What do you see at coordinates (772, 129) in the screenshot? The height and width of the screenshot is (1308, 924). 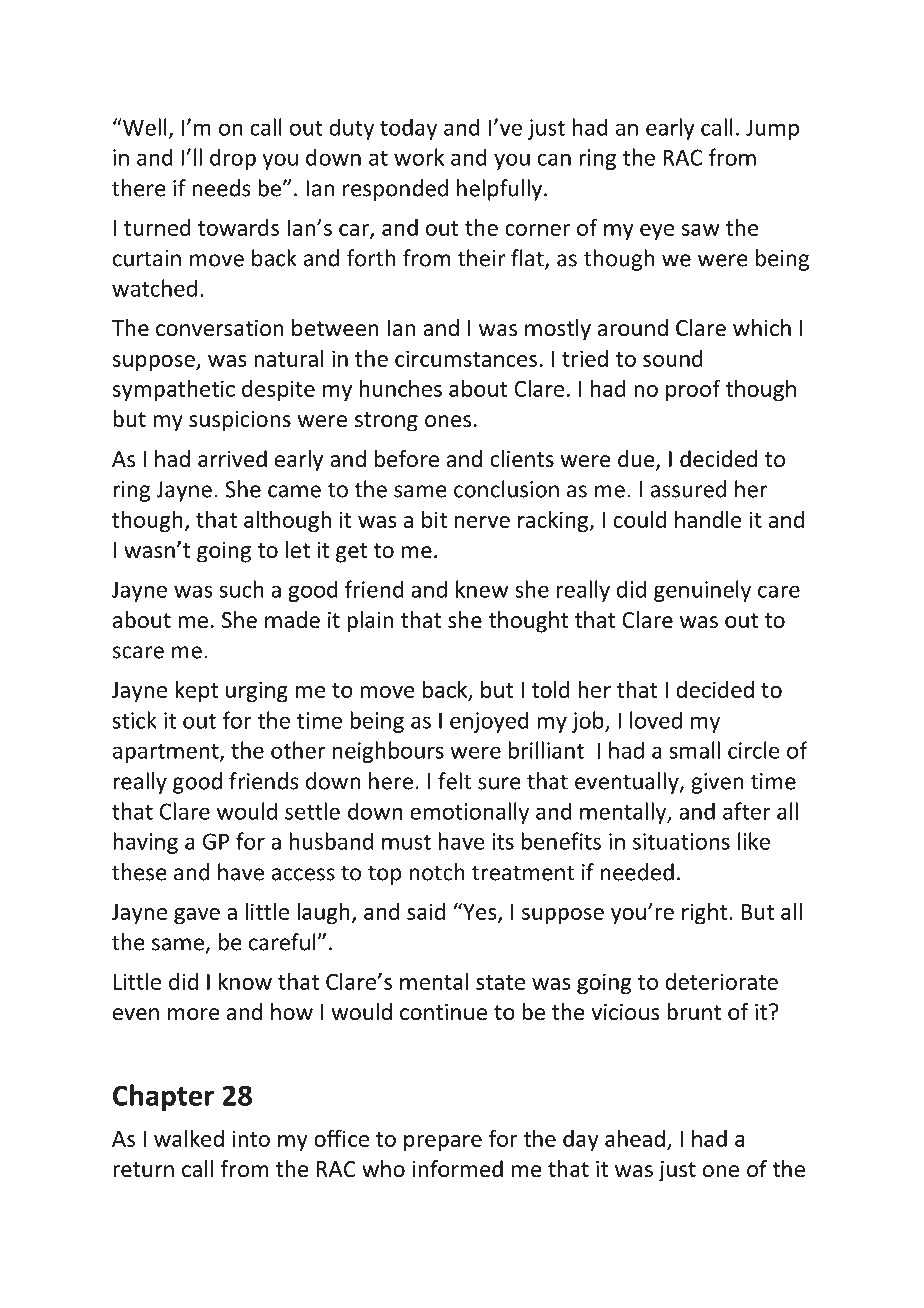 I see `Jump` at bounding box center [772, 129].
